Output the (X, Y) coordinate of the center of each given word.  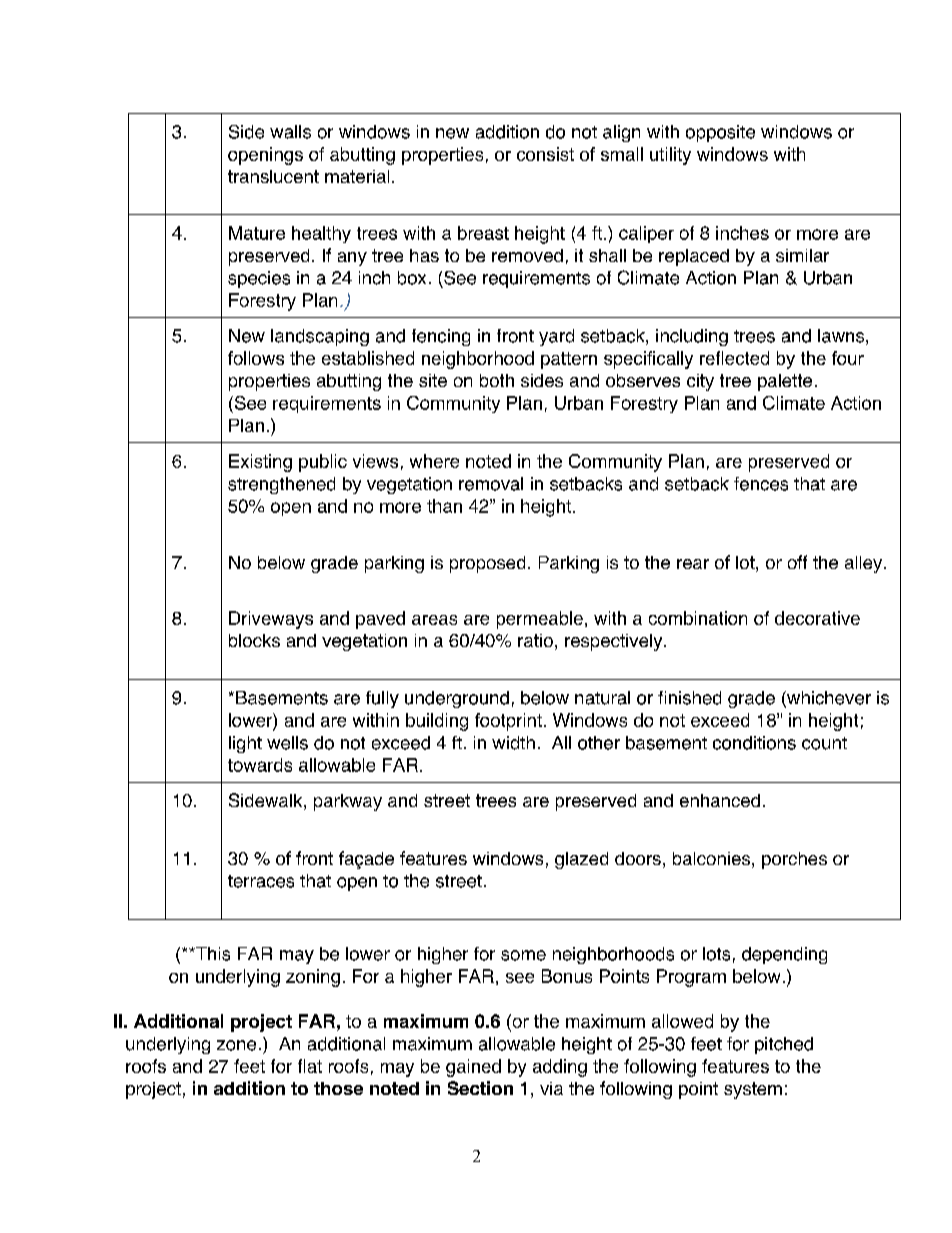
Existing (260, 463)
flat (310, 1066)
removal (491, 484)
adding (560, 1068)
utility (670, 156)
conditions (754, 743)
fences (761, 484)
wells (287, 743)
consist (545, 154)
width (513, 743)
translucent (273, 176)
